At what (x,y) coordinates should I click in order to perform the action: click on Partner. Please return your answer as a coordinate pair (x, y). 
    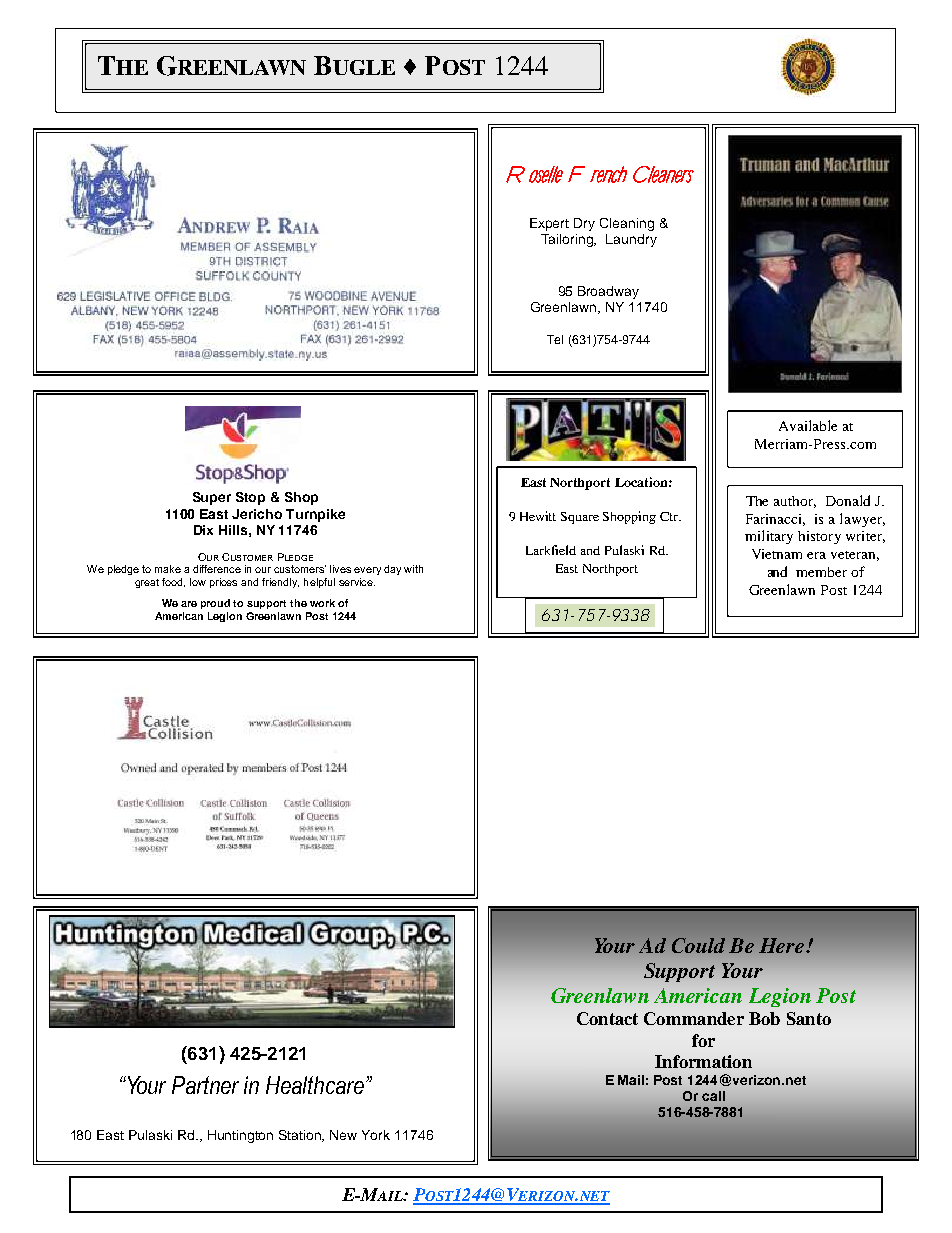
    Looking at the image, I should click on (205, 1085).
